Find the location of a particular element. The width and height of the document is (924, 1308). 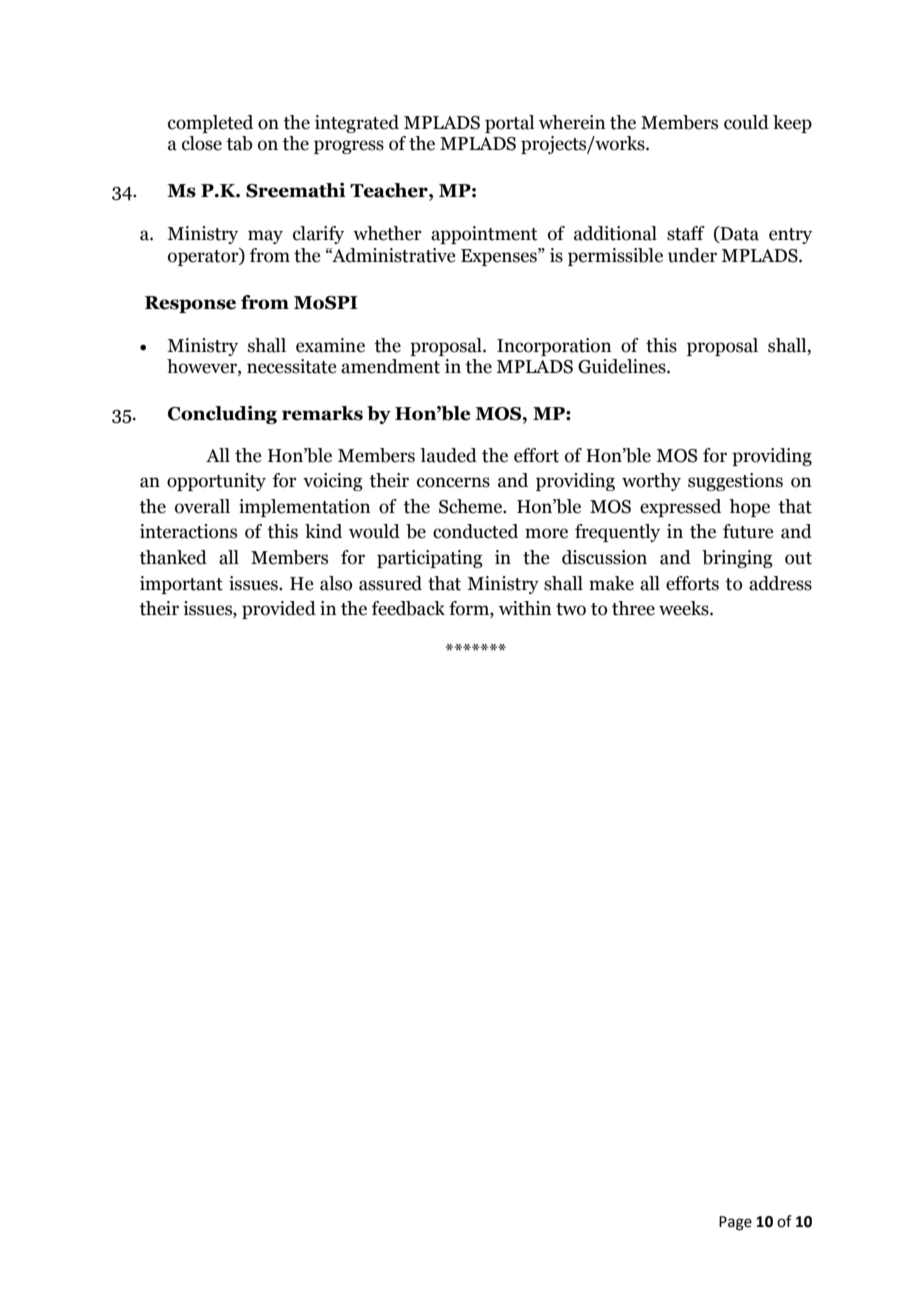

important is located at coordinates (181, 585).
